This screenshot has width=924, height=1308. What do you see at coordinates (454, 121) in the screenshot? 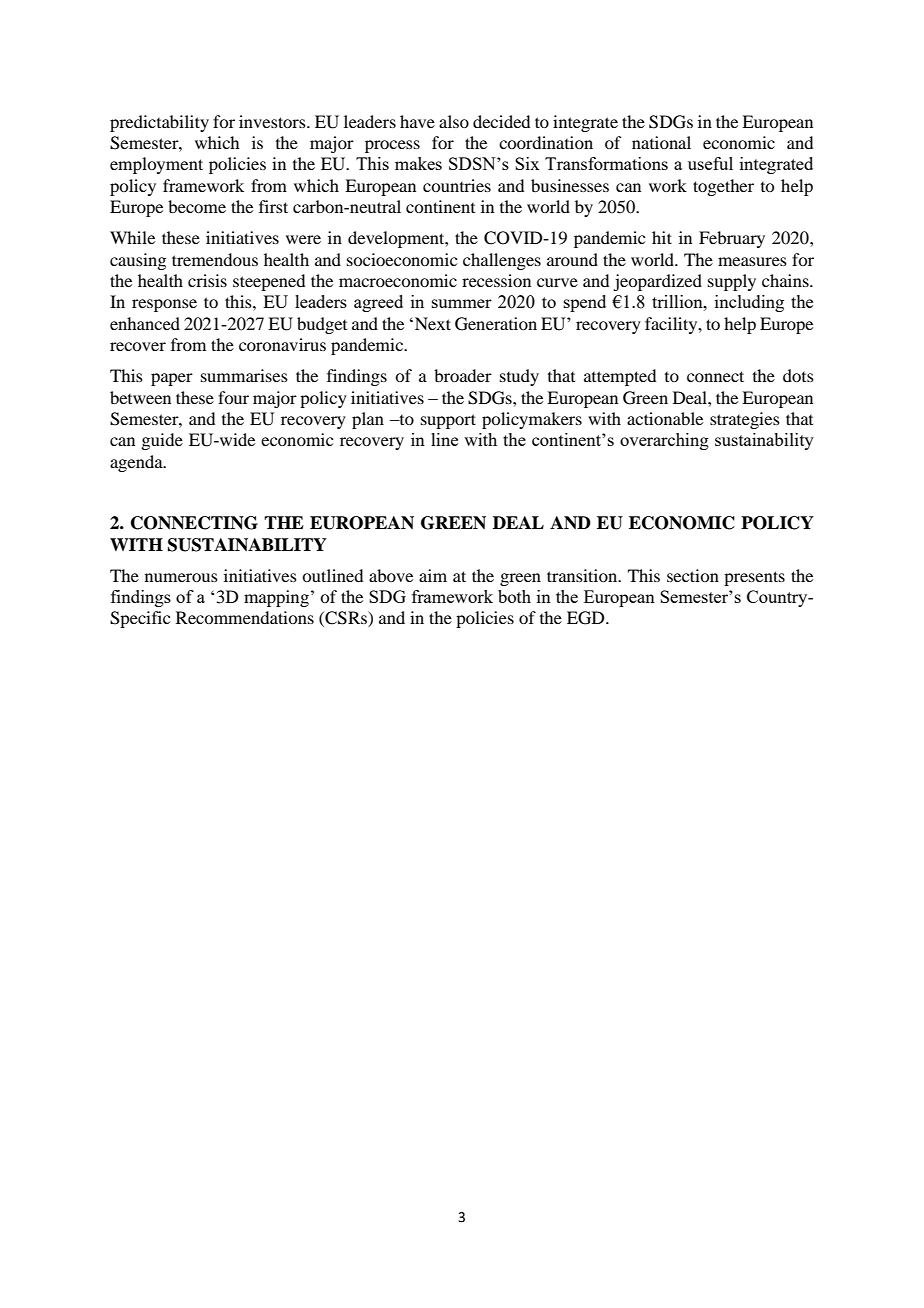
I see `also` at bounding box center [454, 121].
